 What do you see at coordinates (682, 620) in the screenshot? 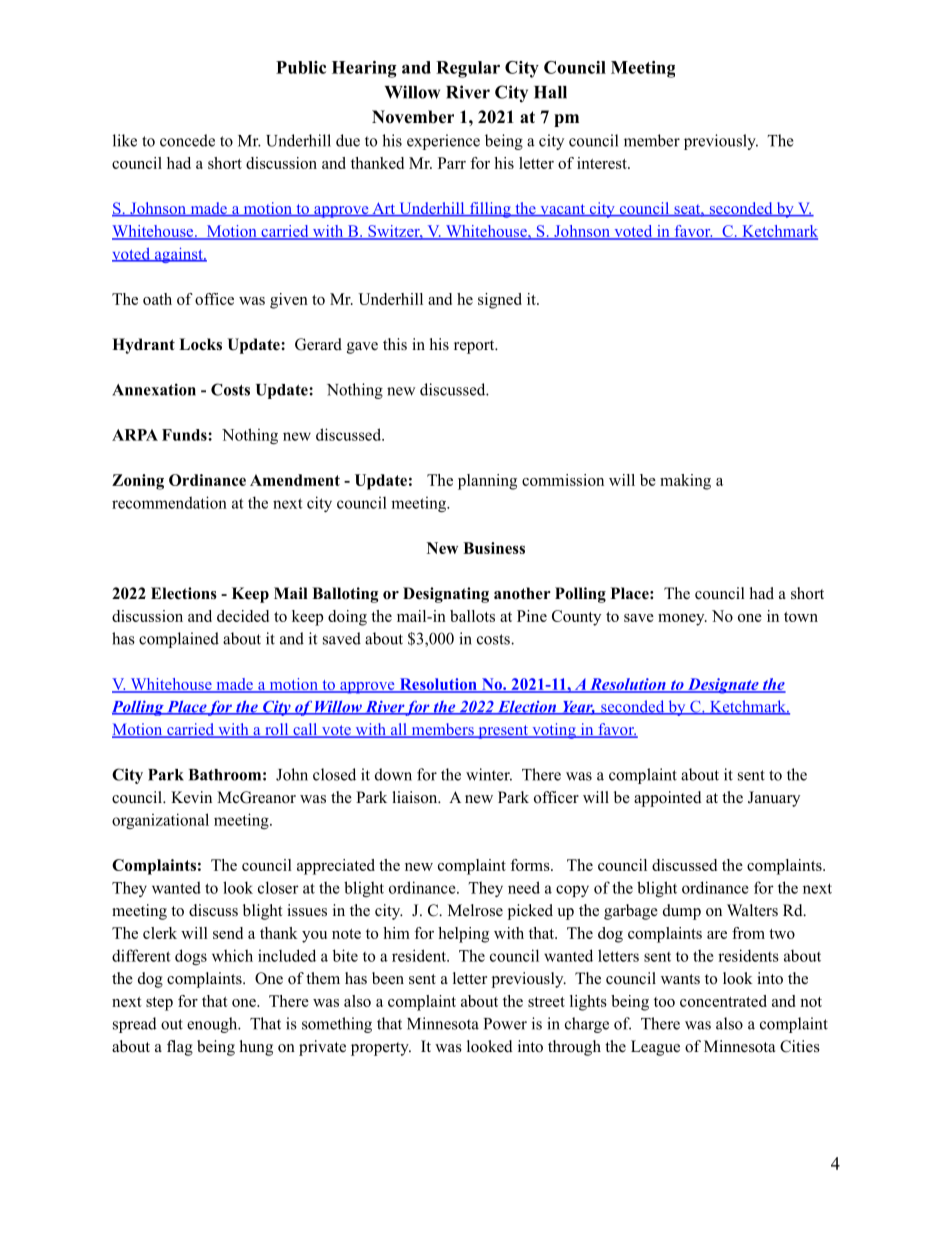
I see `money` at bounding box center [682, 620].
